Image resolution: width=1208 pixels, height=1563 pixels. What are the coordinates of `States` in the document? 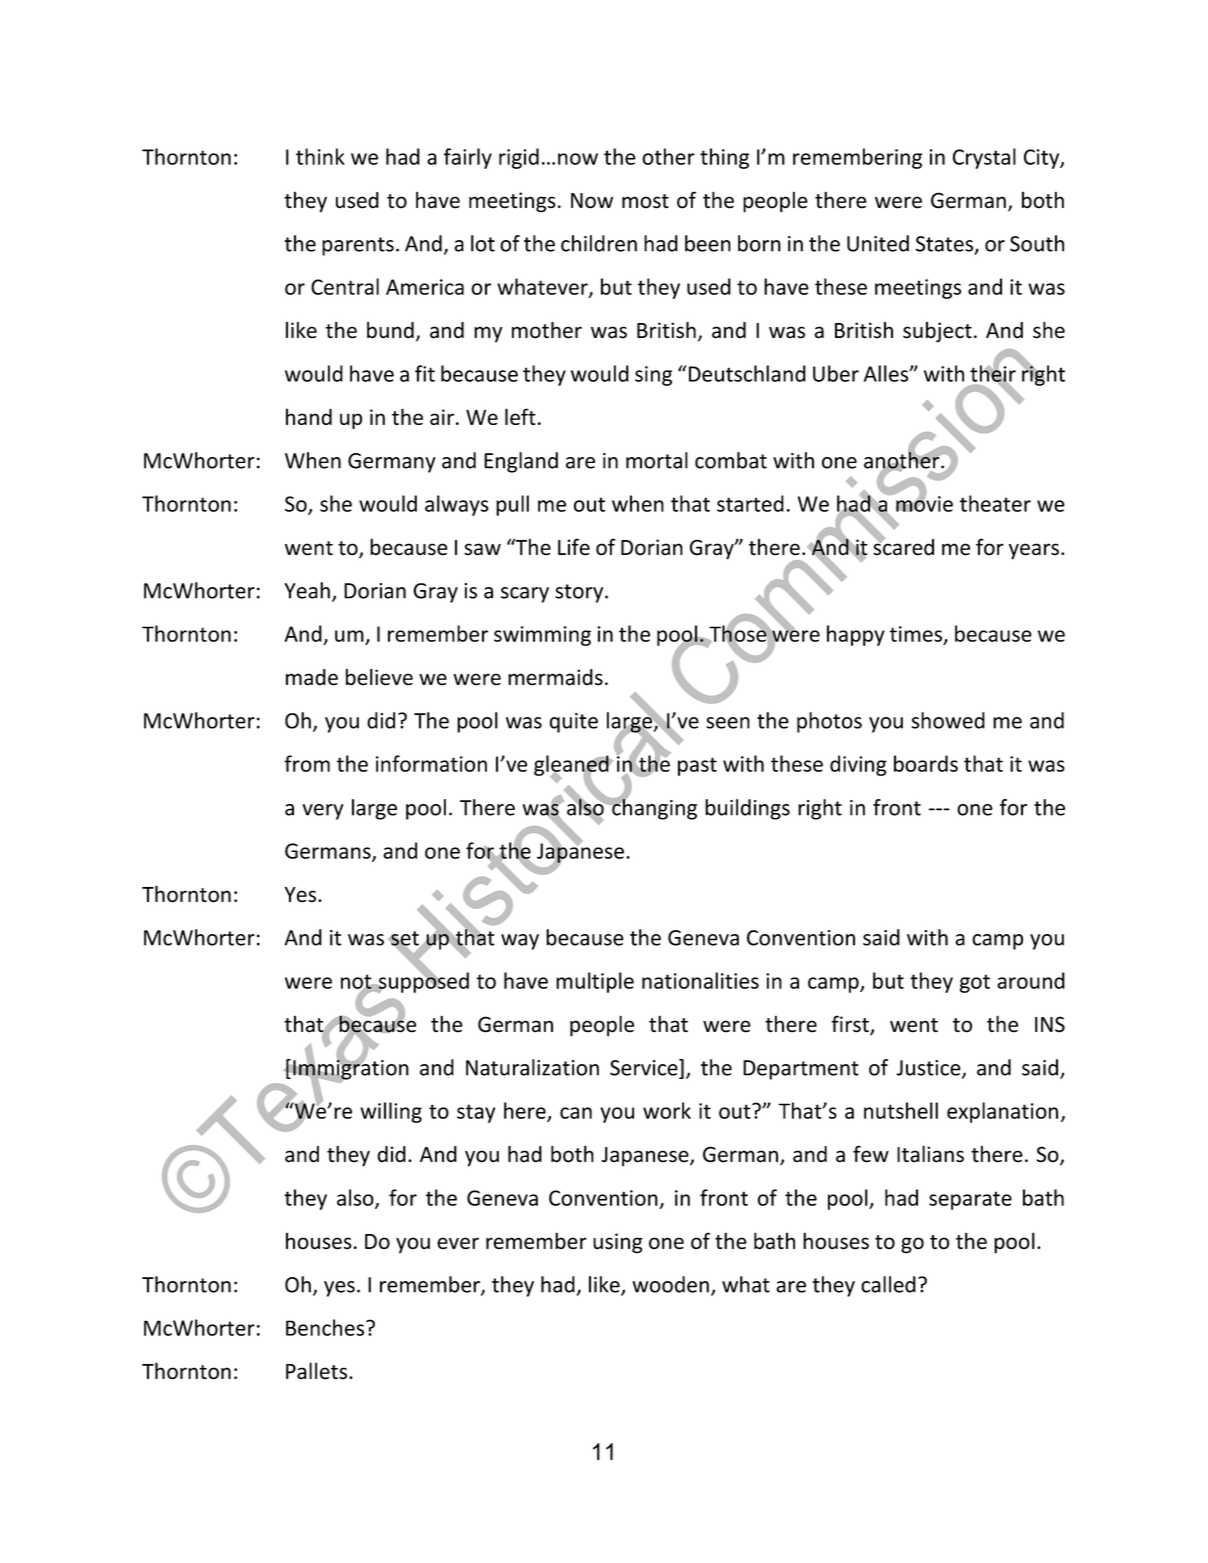 It's located at (946, 245).
